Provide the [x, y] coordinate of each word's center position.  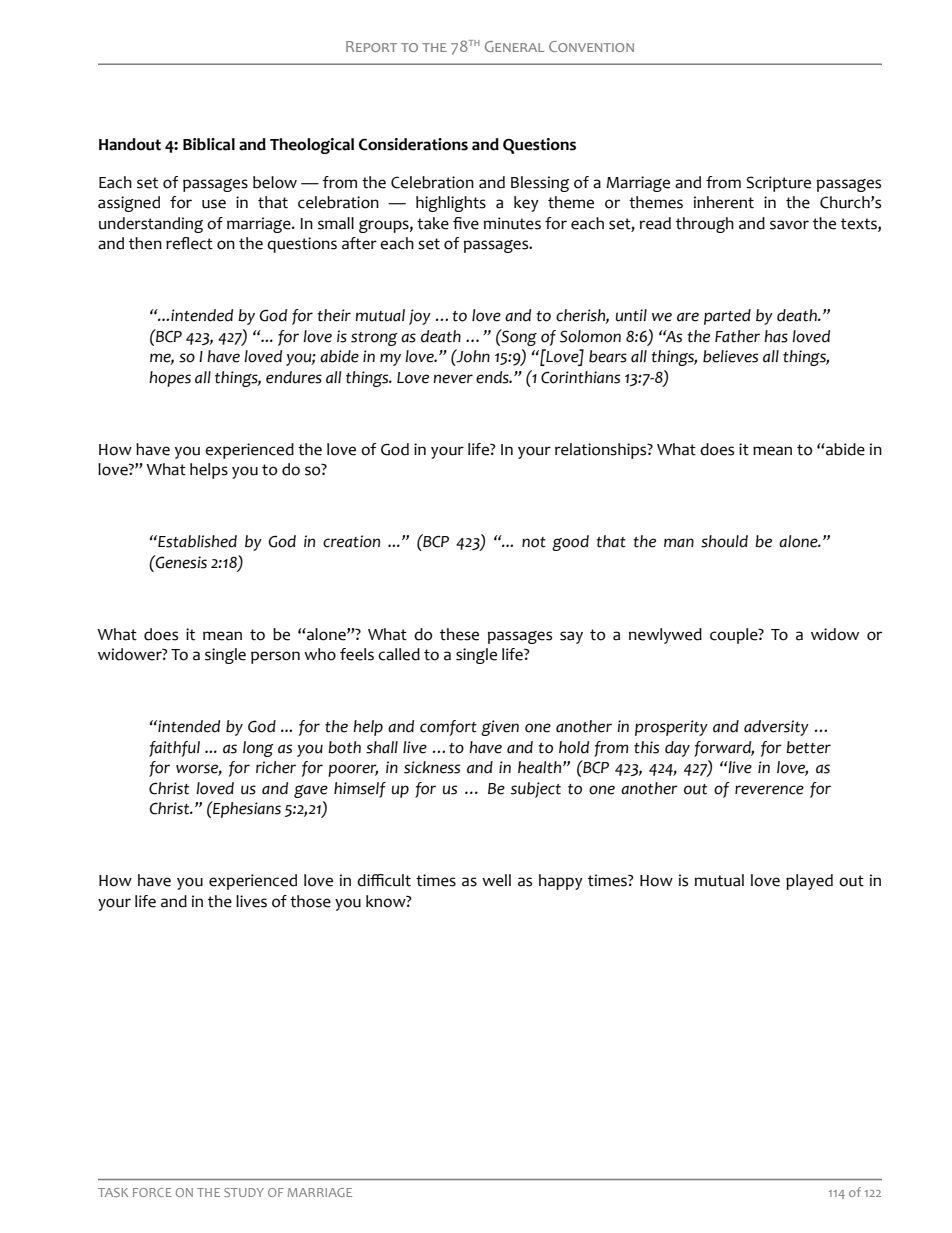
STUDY [244, 1192]
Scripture [779, 184]
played [809, 882]
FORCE [152, 1192]
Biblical [209, 144]
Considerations [413, 144]
